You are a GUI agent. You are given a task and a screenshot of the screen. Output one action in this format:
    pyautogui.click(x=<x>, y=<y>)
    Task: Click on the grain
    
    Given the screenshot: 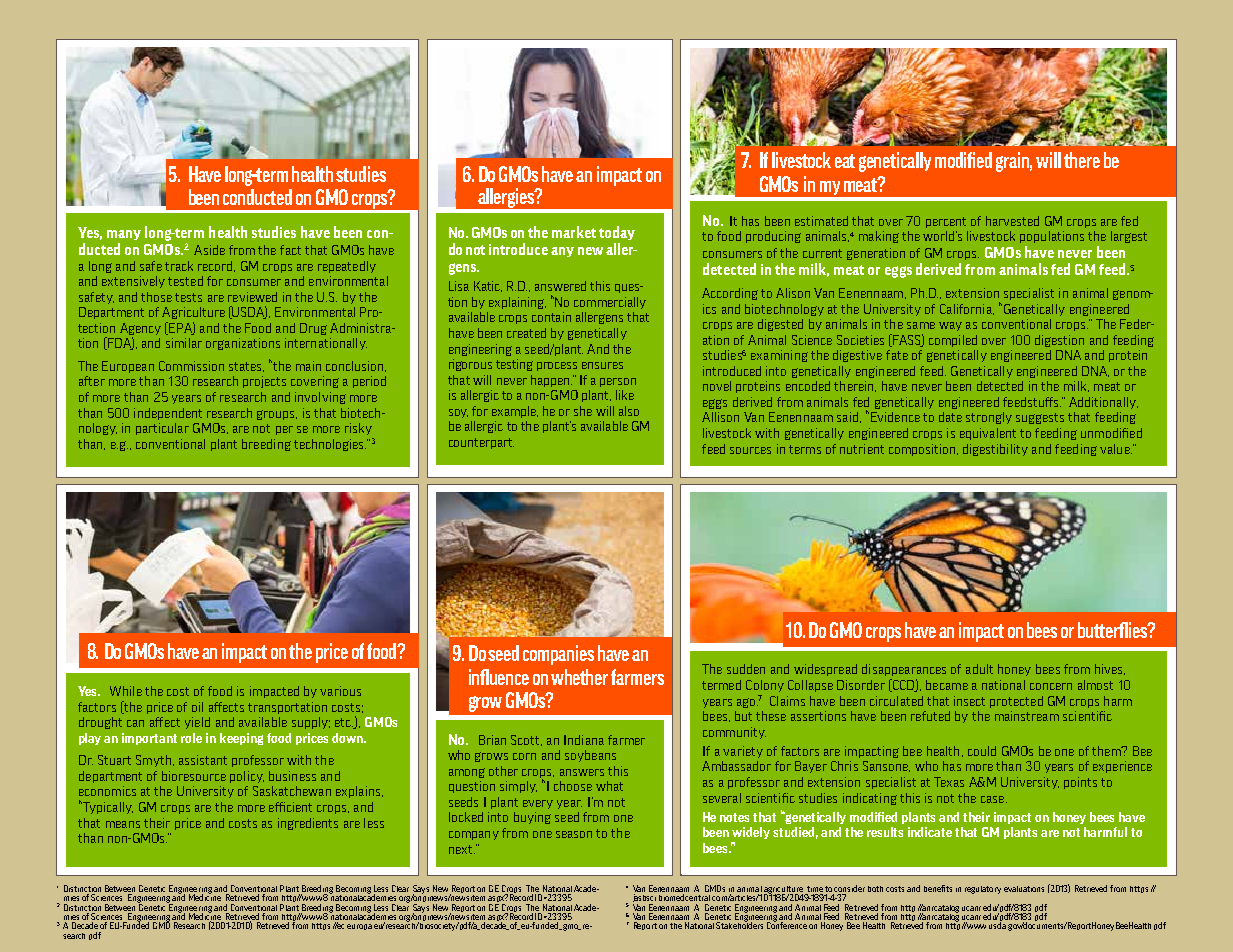 What is the action you would take?
    pyautogui.click(x=1014, y=162)
